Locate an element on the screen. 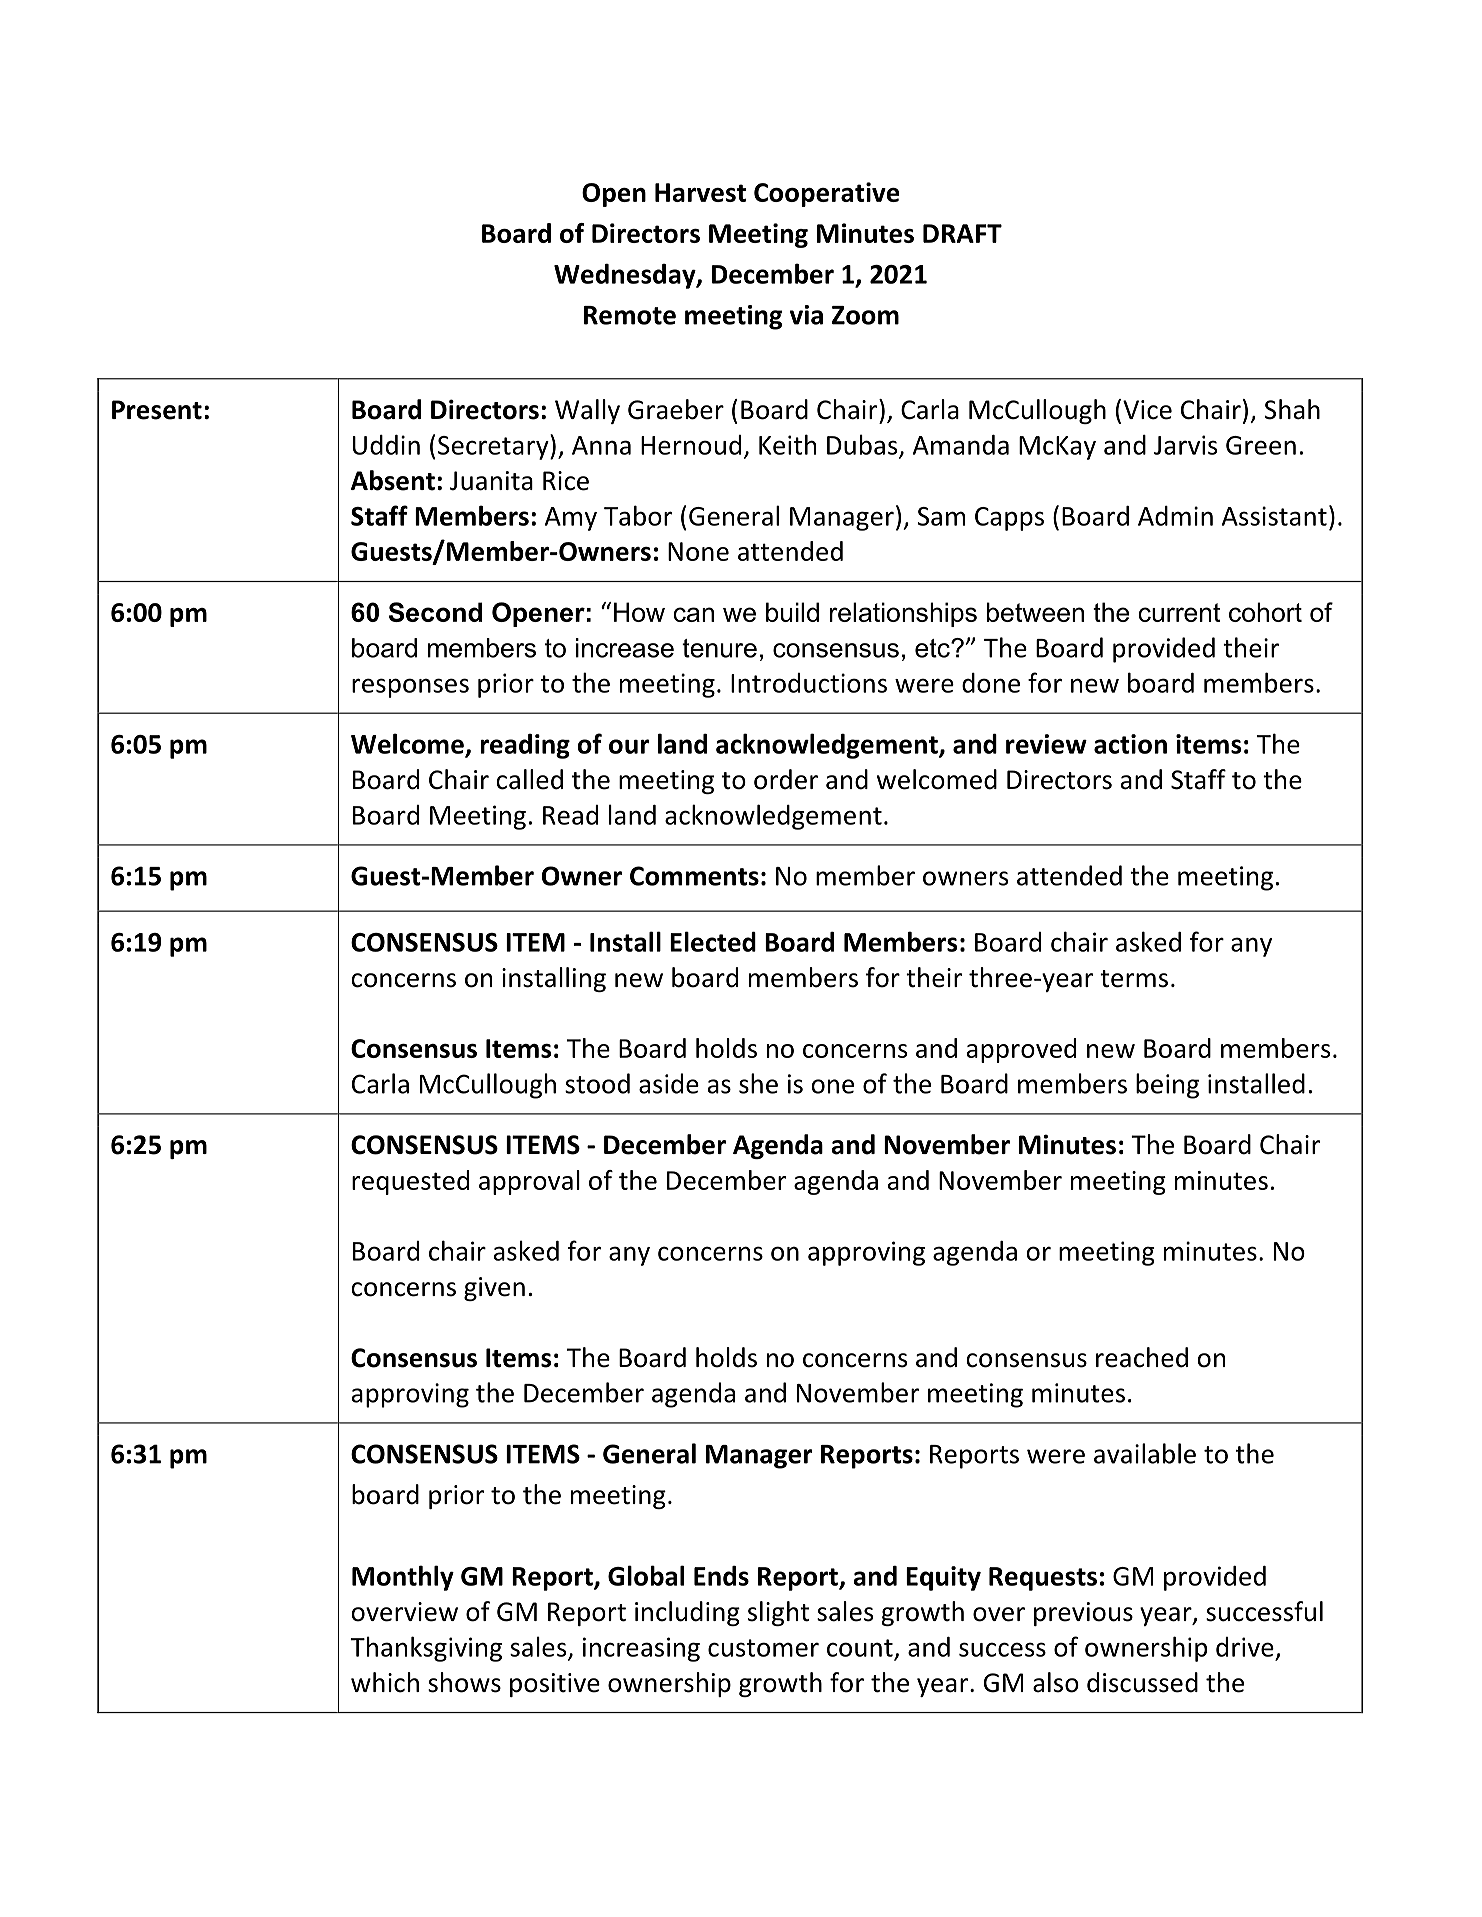  Present is located at coordinates (157, 410).
